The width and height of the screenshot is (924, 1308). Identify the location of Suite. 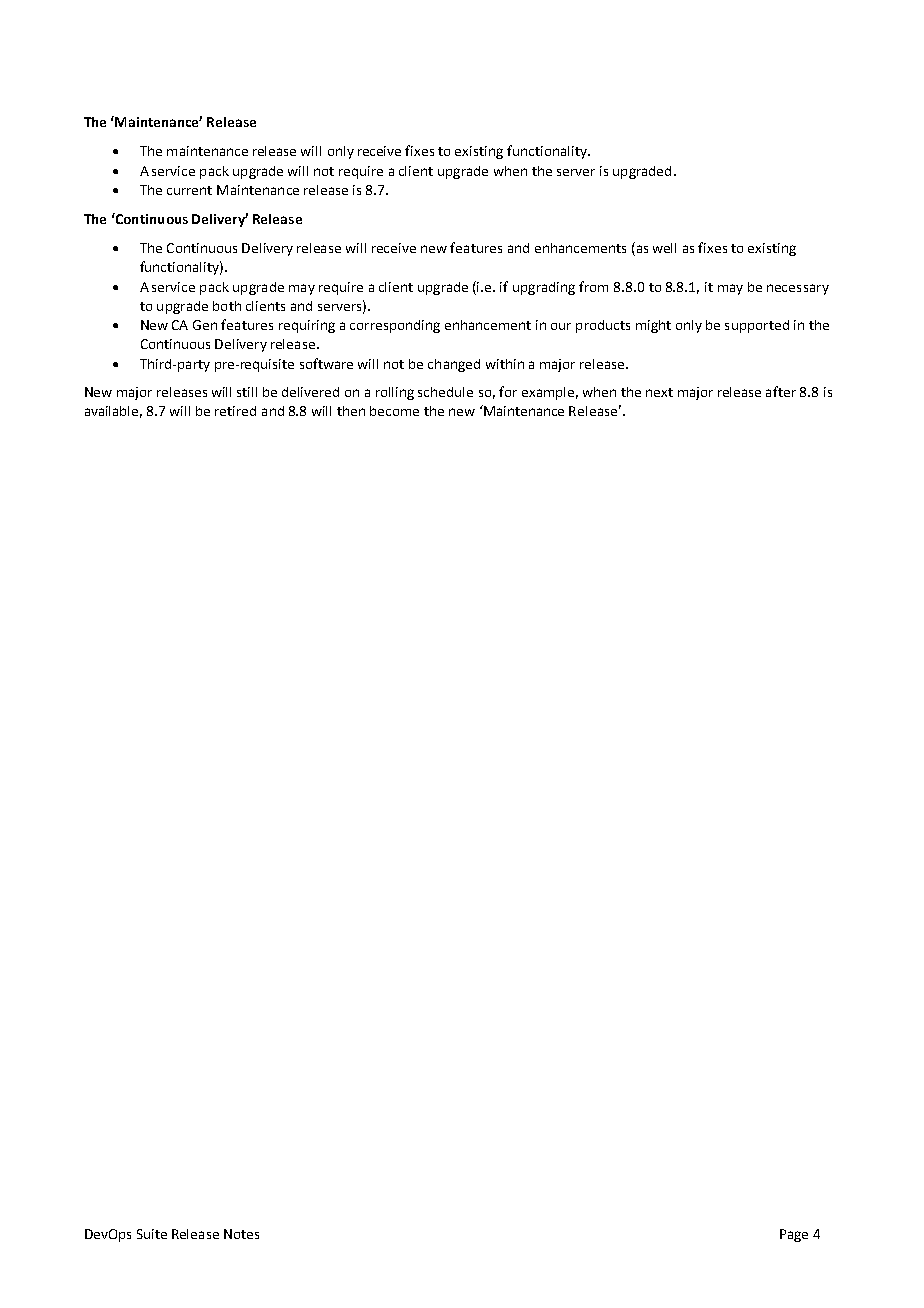
(152, 1234).
